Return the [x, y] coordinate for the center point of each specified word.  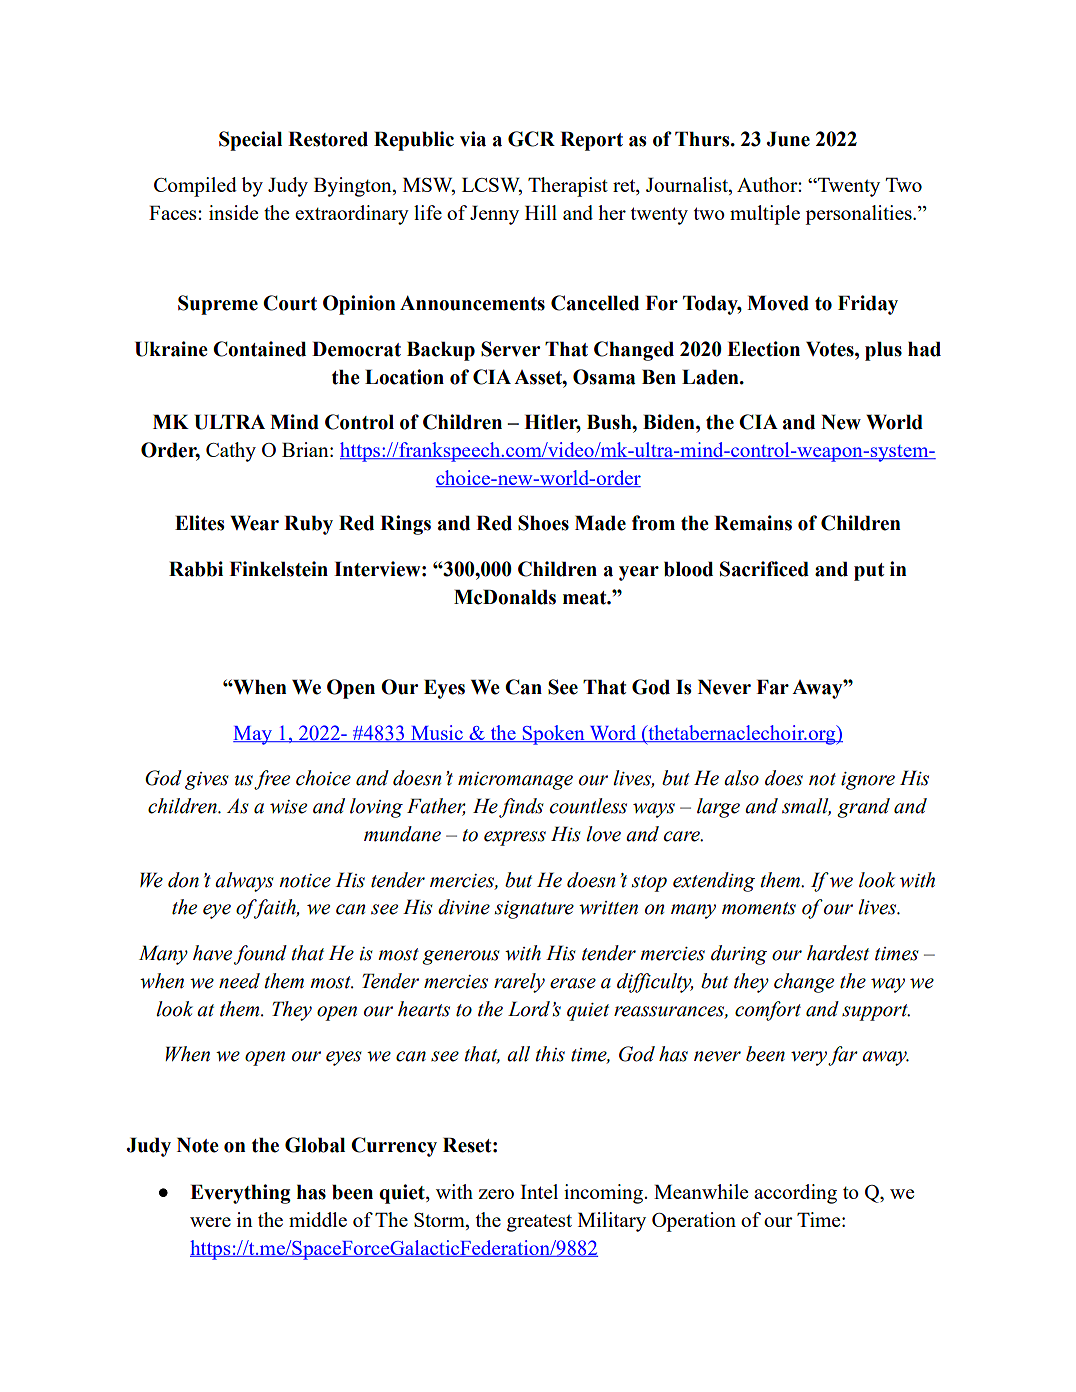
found [260, 955]
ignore [868, 781]
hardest [838, 953]
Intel [539, 1191]
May [253, 735]
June [788, 139]
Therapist [568, 187]
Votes [831, 349]
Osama [604, 377]
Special [250, 141]
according [795, 1194]
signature [534, 910]
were [210, 1222]
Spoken [553, 735]
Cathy [231, 452]
